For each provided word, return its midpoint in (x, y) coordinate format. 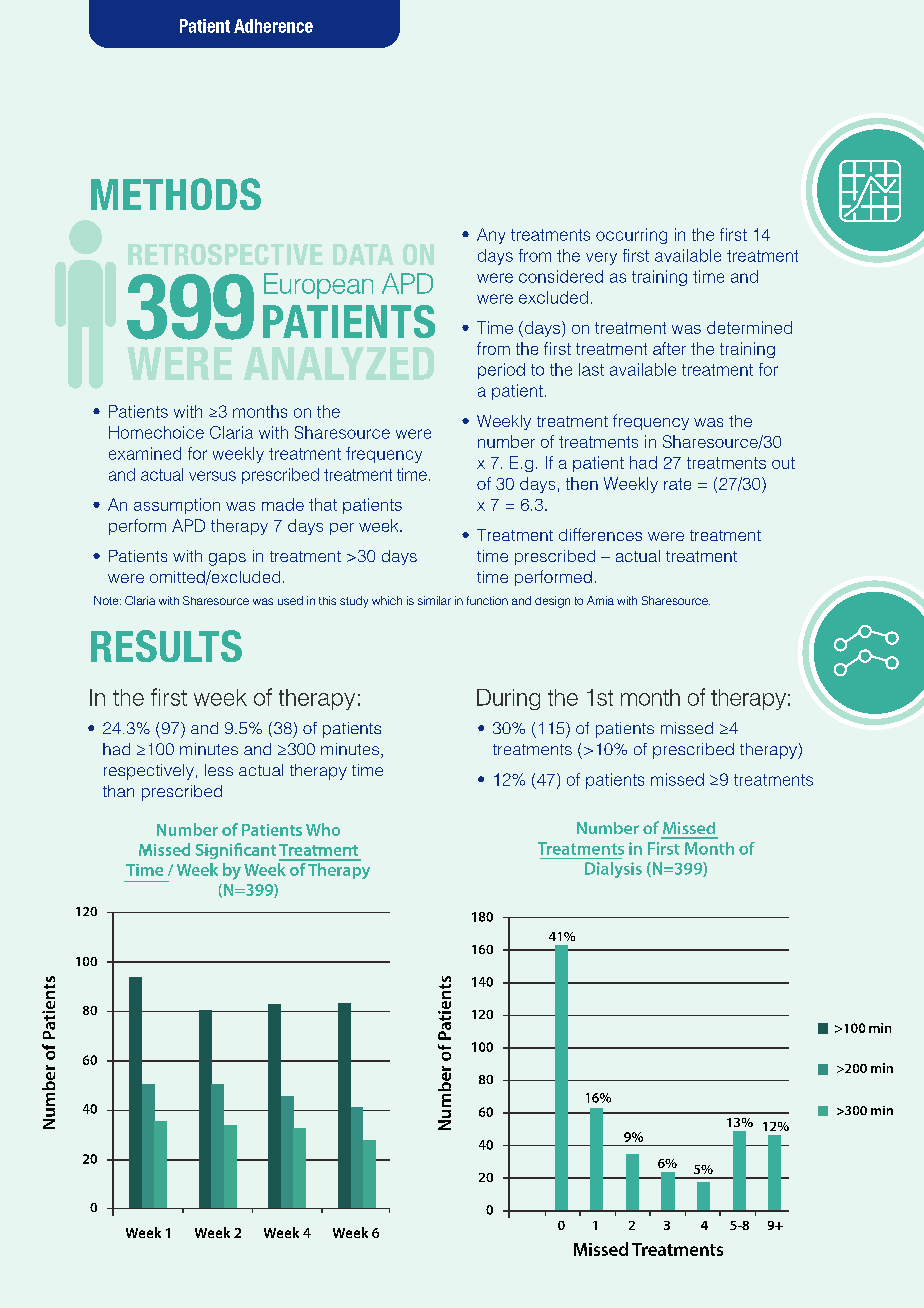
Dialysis (613, 870)
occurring (631, 236)
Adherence (273, 26)
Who (323, 829)
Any (491, 236)
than (118, 791)
